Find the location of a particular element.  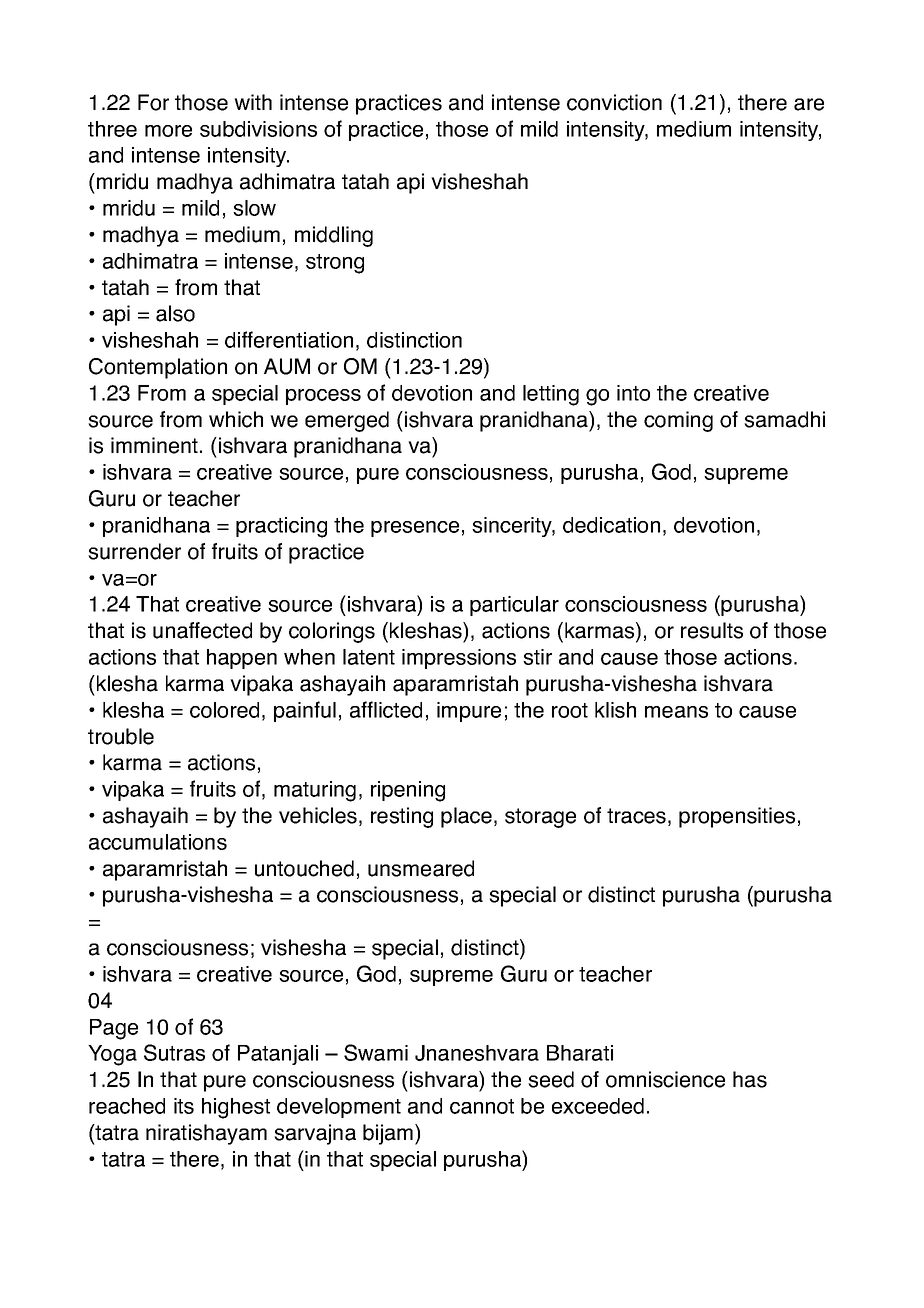

Sutras is located at coordinates (174, 1052).
